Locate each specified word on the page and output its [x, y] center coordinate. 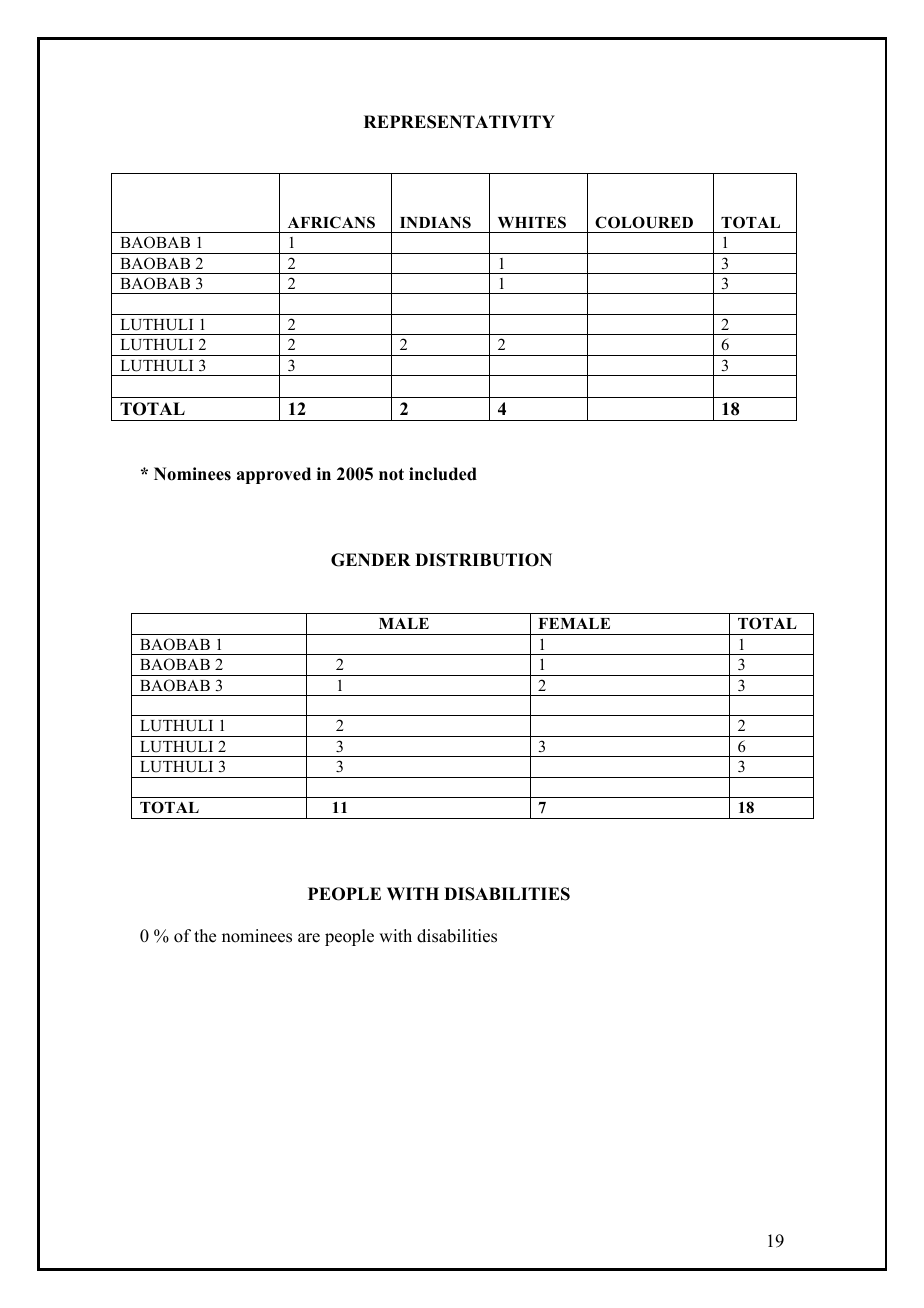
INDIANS [435, 222]
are [309, 938]
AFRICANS [331, 222]
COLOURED [644, 222]
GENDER [371, 560]
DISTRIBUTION [483, 560]
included [443, 474]
